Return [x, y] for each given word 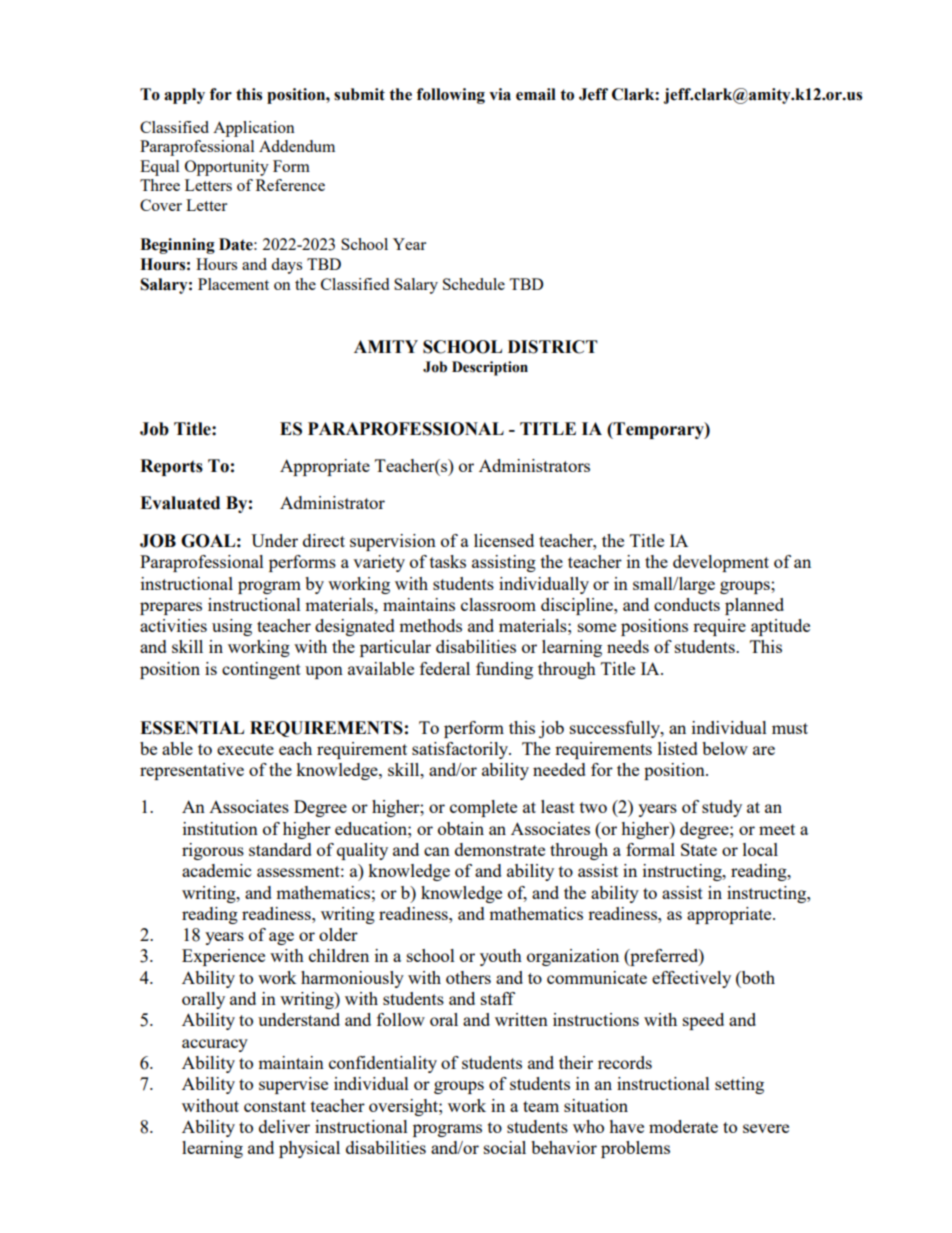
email [536, 94]
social [505, 1147]
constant [275, 1106]
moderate [683, 1126]
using [232, 627]
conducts [687, 604]
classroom [498, 604]
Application [254, 129]
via [500, 94]
